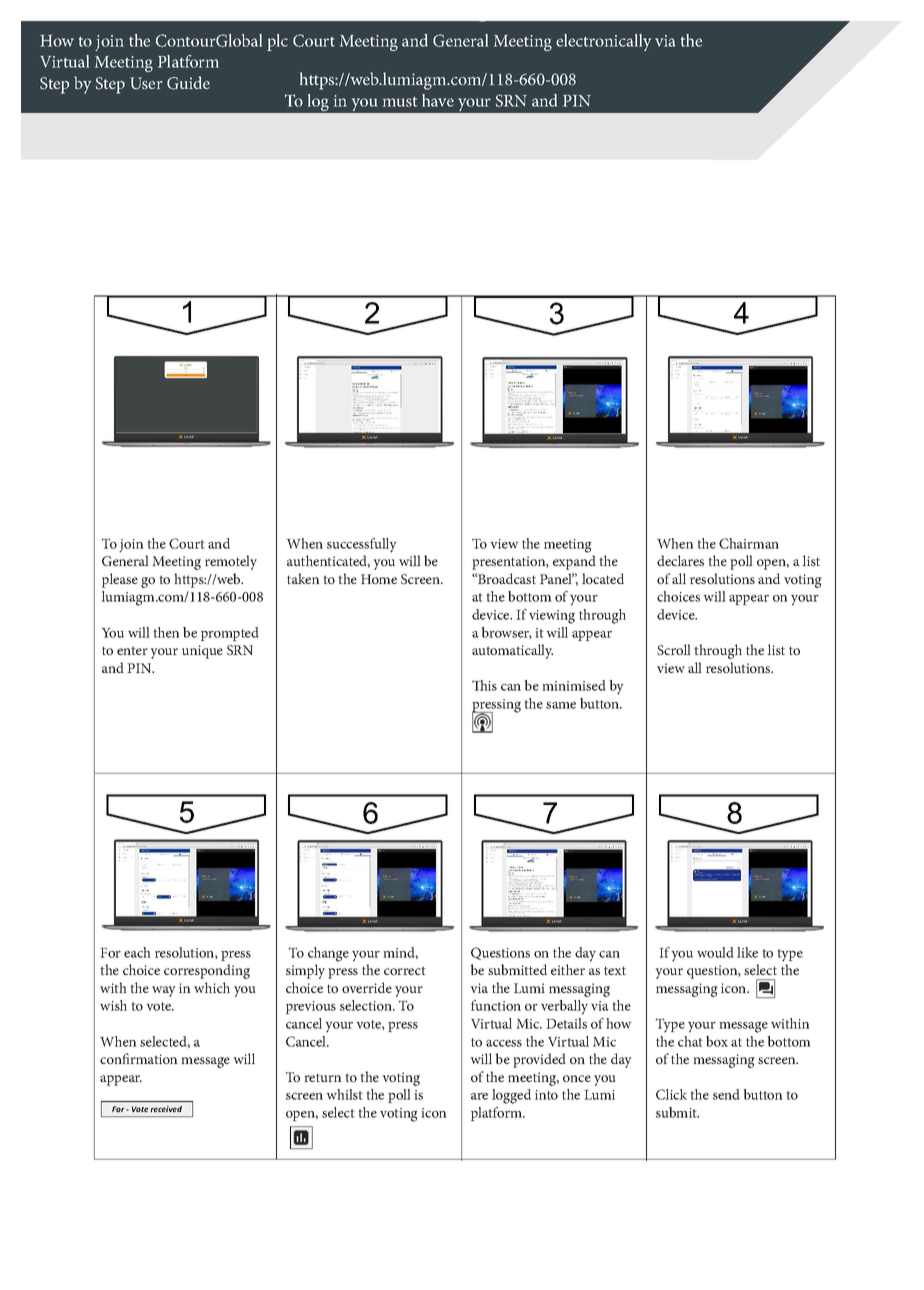 This screenshot has width=924, height=1290. What do you see at coordinates (671, 1094) in the screenshot?
I see `Click` at bounding box center [671, 1094].
